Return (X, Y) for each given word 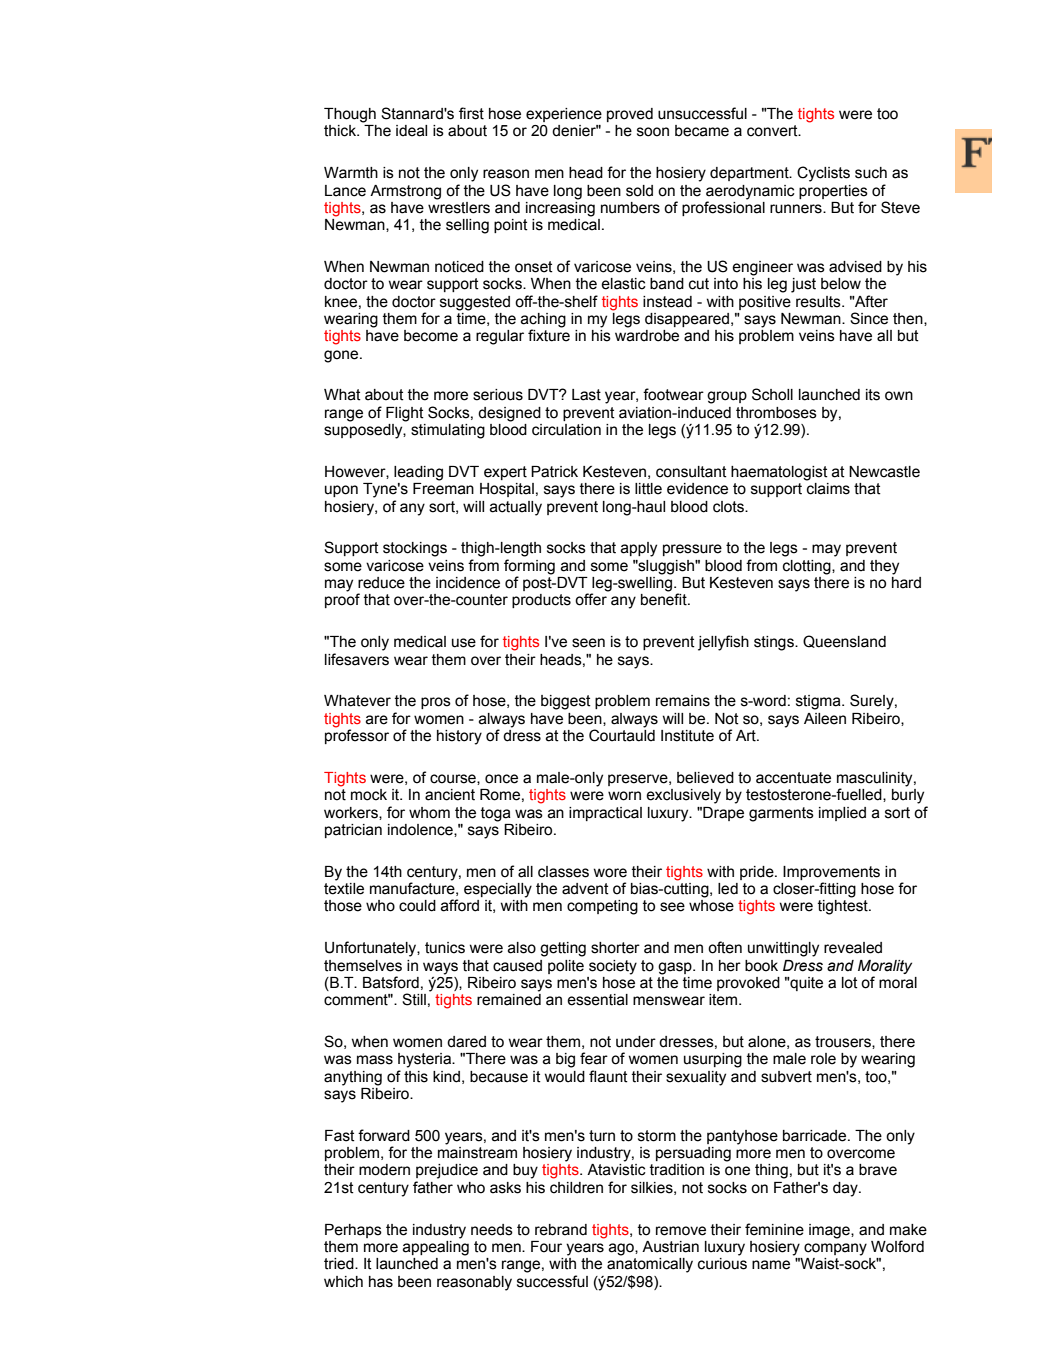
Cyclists (823, 174)
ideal (411, 131)
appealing (436, 1247)
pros (436, 703)
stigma (819, 702)
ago (622, 1249)
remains (683, 701)
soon (653, 132)
